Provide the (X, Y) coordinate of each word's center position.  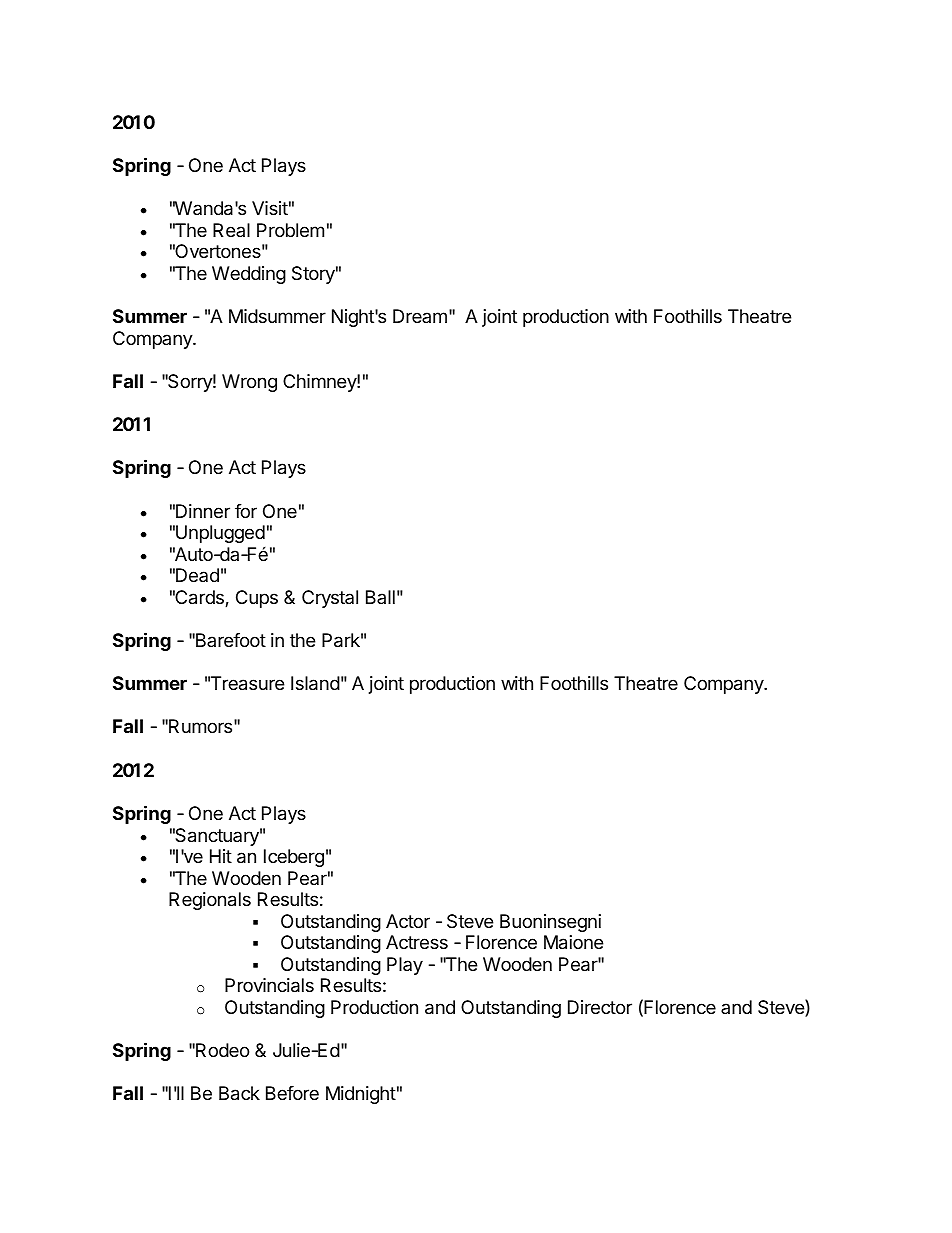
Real (231, 230)
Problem (290, 230)
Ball (380, 597)
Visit (270, 208)
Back (239, 1093)
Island (315, 683)
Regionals (210, 901)
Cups (257, 599)
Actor (408, 921)
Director (600, 1007)
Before (292, 1093)
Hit (221, 856)
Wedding (249, 275)
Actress (417, 942)
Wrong (249, 383)
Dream (420, 316)
